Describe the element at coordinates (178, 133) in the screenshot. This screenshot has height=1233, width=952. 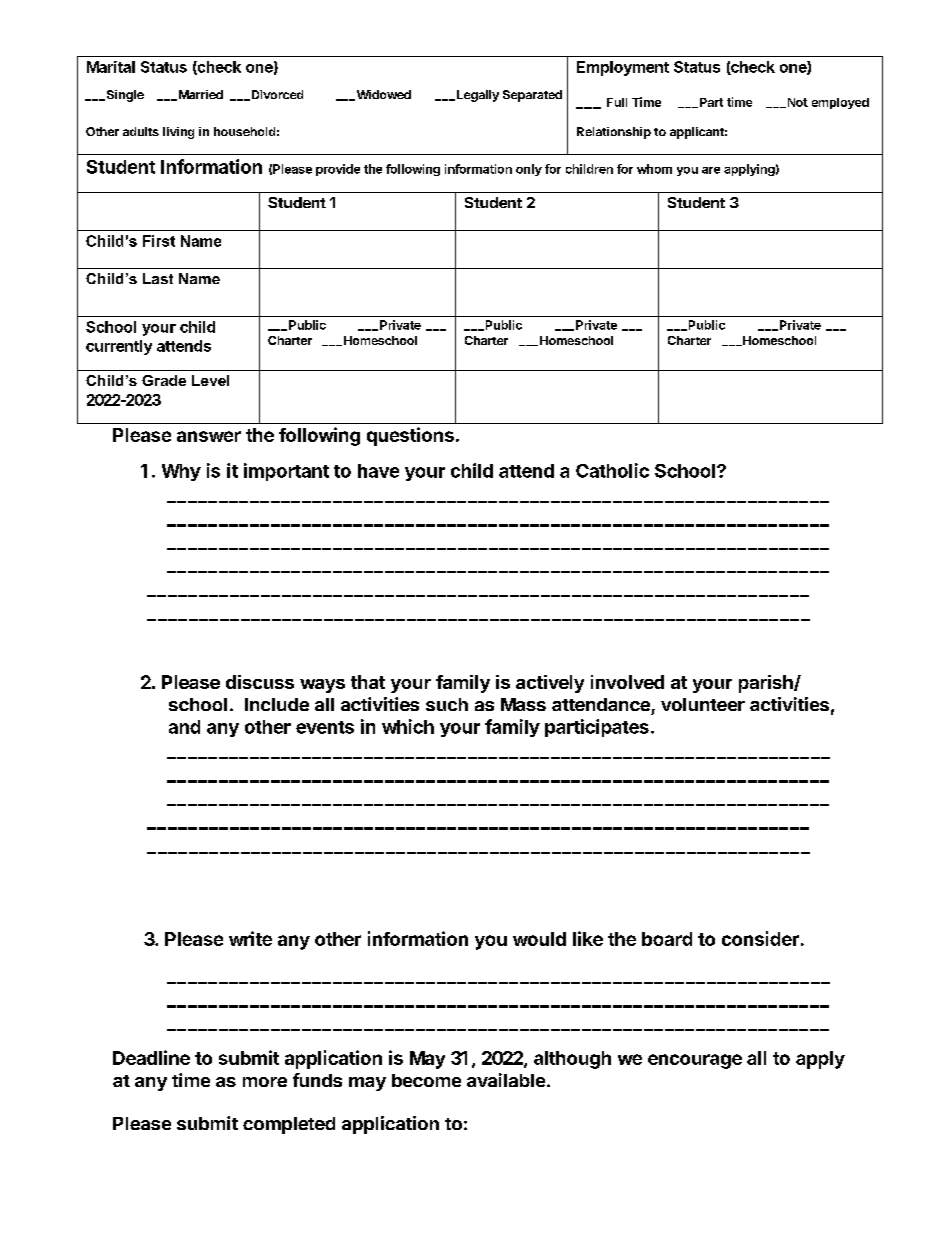
I see `living` at that location.
